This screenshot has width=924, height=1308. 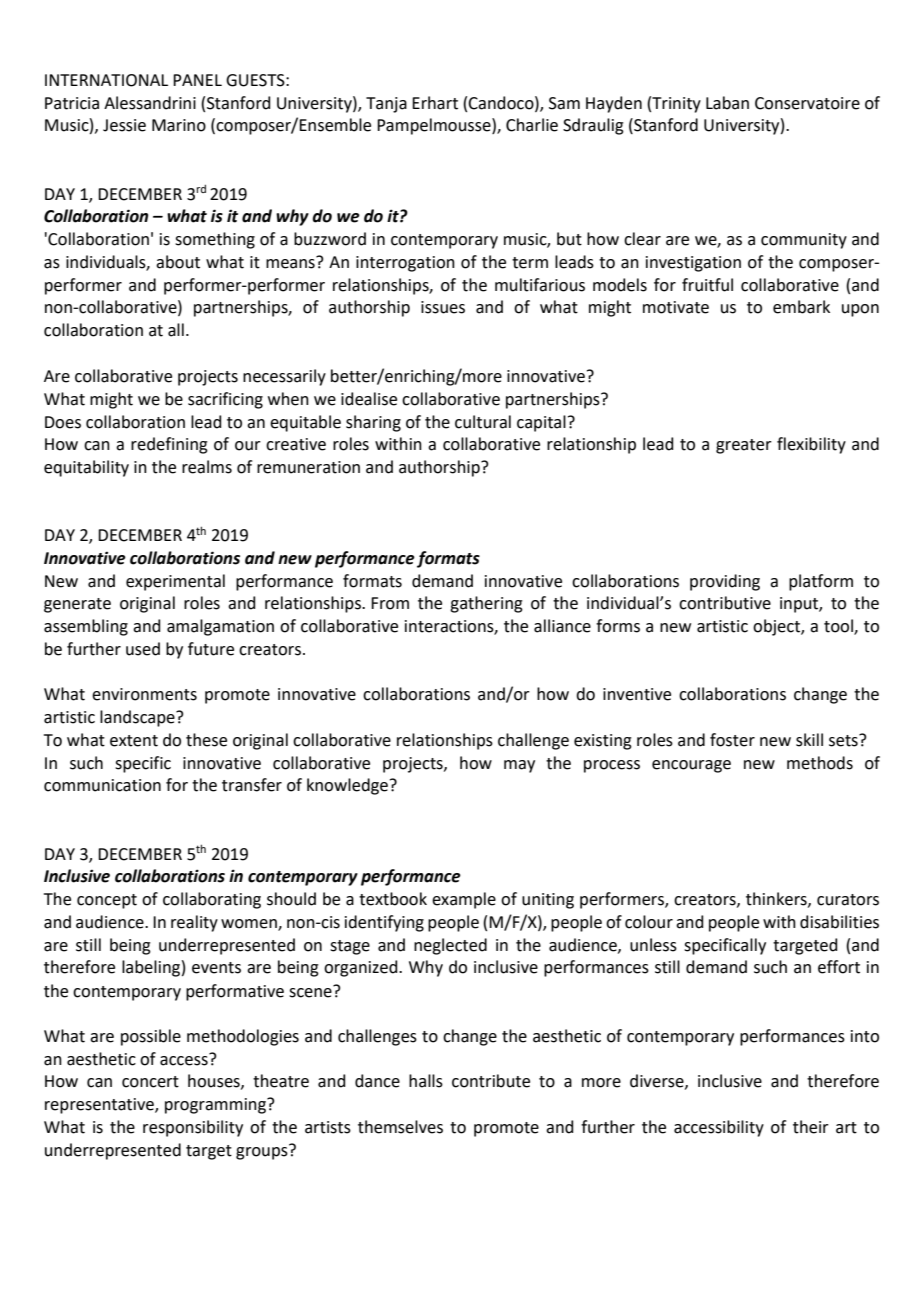 What do you see at coordinates (486, 604) in the screenshot?
I see `gathering` at bounding box center [486, 604].
